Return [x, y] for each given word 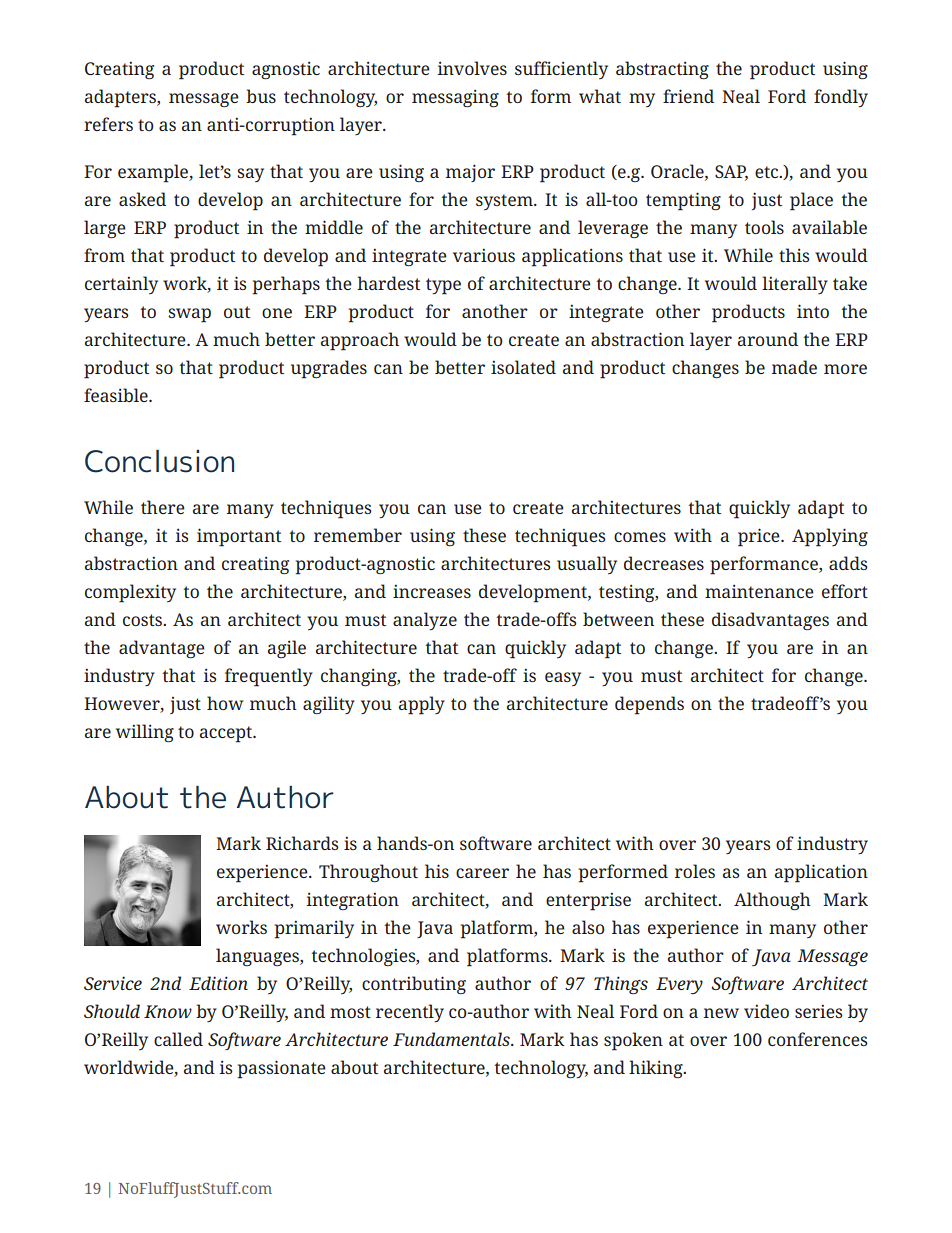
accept [227, 734]
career [482, 873]
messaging [455, 98]
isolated [523, 367]
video [766, 1011]
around [768, 339]
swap [189, 315]
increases [432, 591]
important [239, 537]
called [178, 1039]
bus [261, 96]
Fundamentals [452, 1039]
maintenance [759, 591]
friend [688, 96]
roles [695, 871]
